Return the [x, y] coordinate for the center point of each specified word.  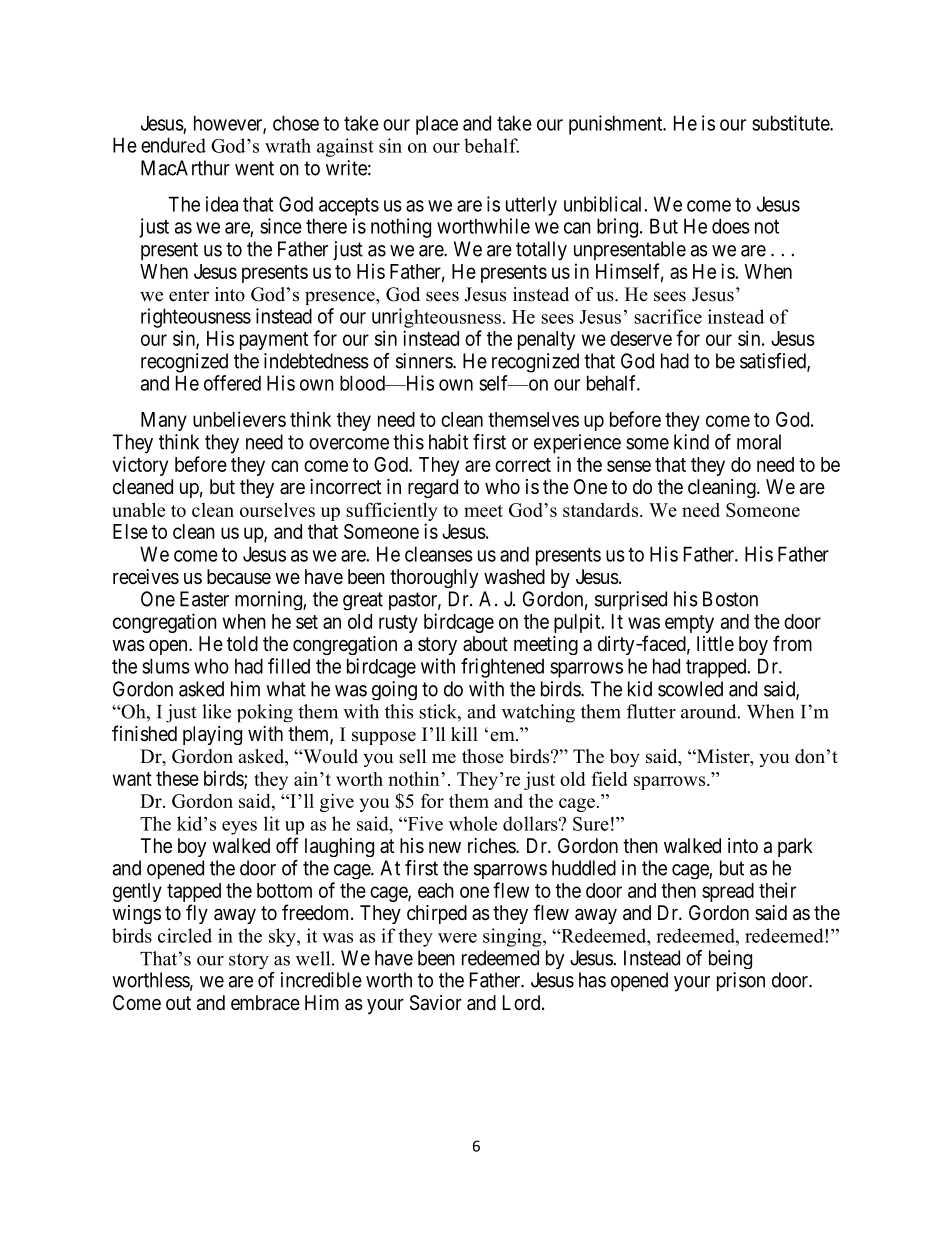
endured [173, 145]
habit [448, 442]
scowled [690, 689]
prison [741, 982]
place [437, 125]
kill [464, 734]
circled [185, 935]
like [216, 711]
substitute [791, 123]
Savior [436, 1003]
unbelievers [239, 419]
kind [691, 442]
